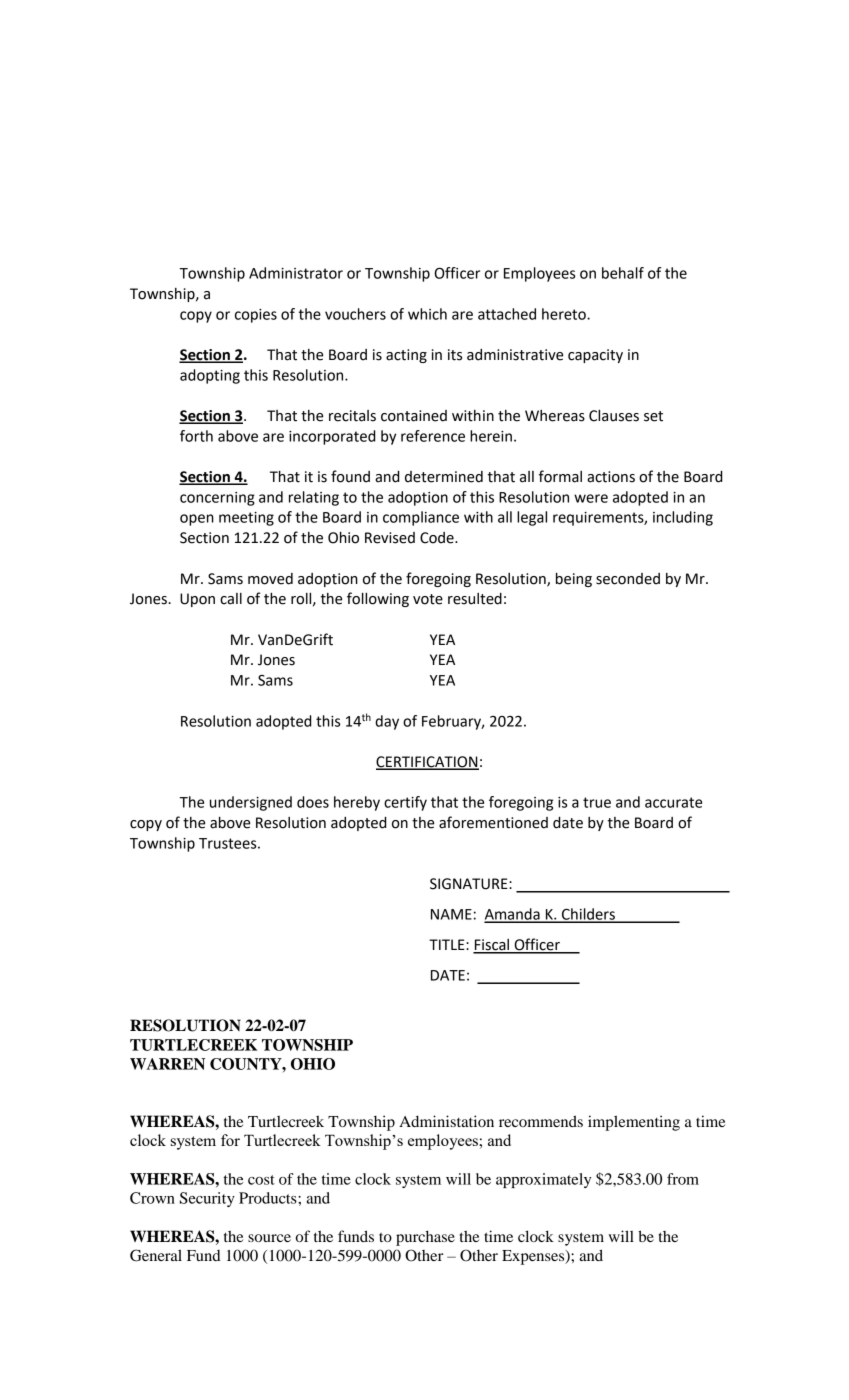  What do you see at coordinates (231, 599) in the document?
I see `call` at bounding box center [231, 599].
